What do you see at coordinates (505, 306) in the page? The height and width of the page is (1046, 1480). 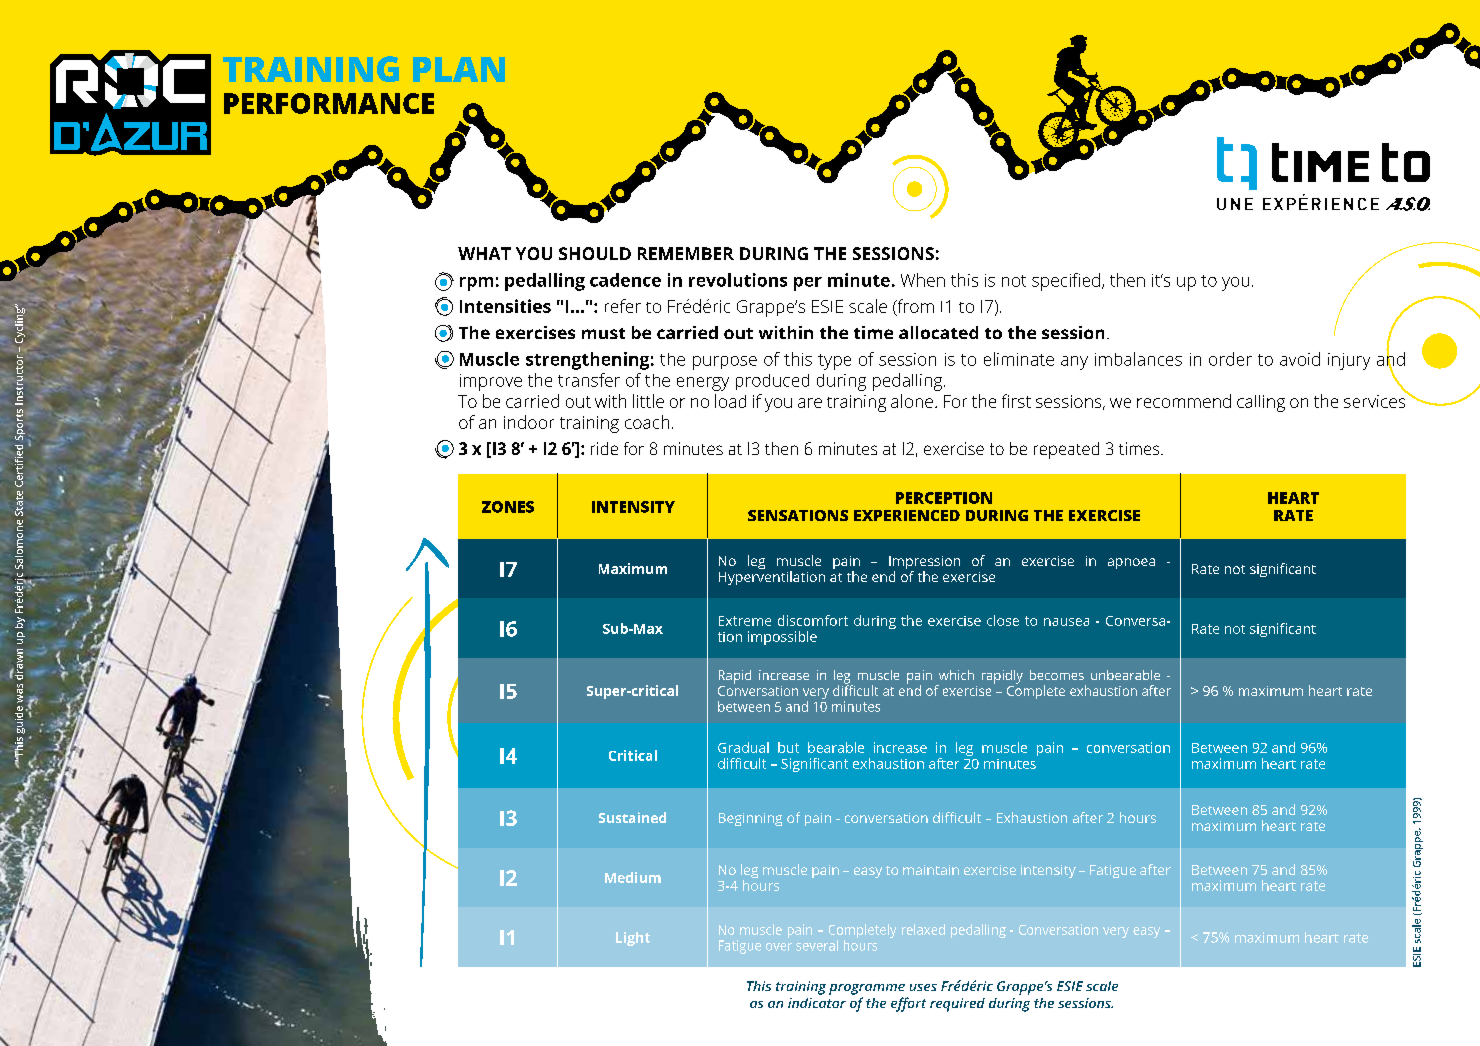 I see `Intensities` at bounding box center [505, 306].
